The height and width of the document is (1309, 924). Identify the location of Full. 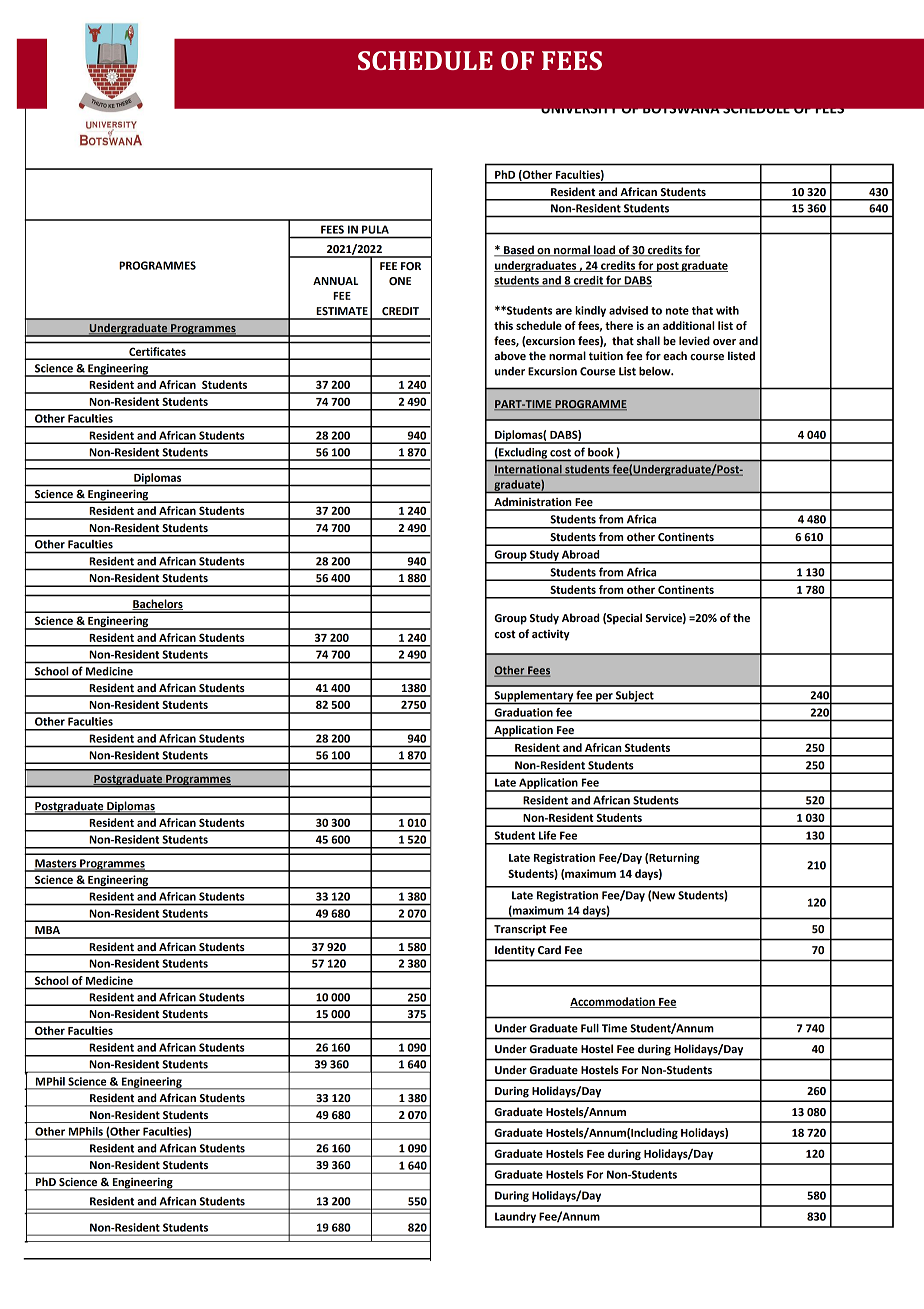
(590, 1028).
